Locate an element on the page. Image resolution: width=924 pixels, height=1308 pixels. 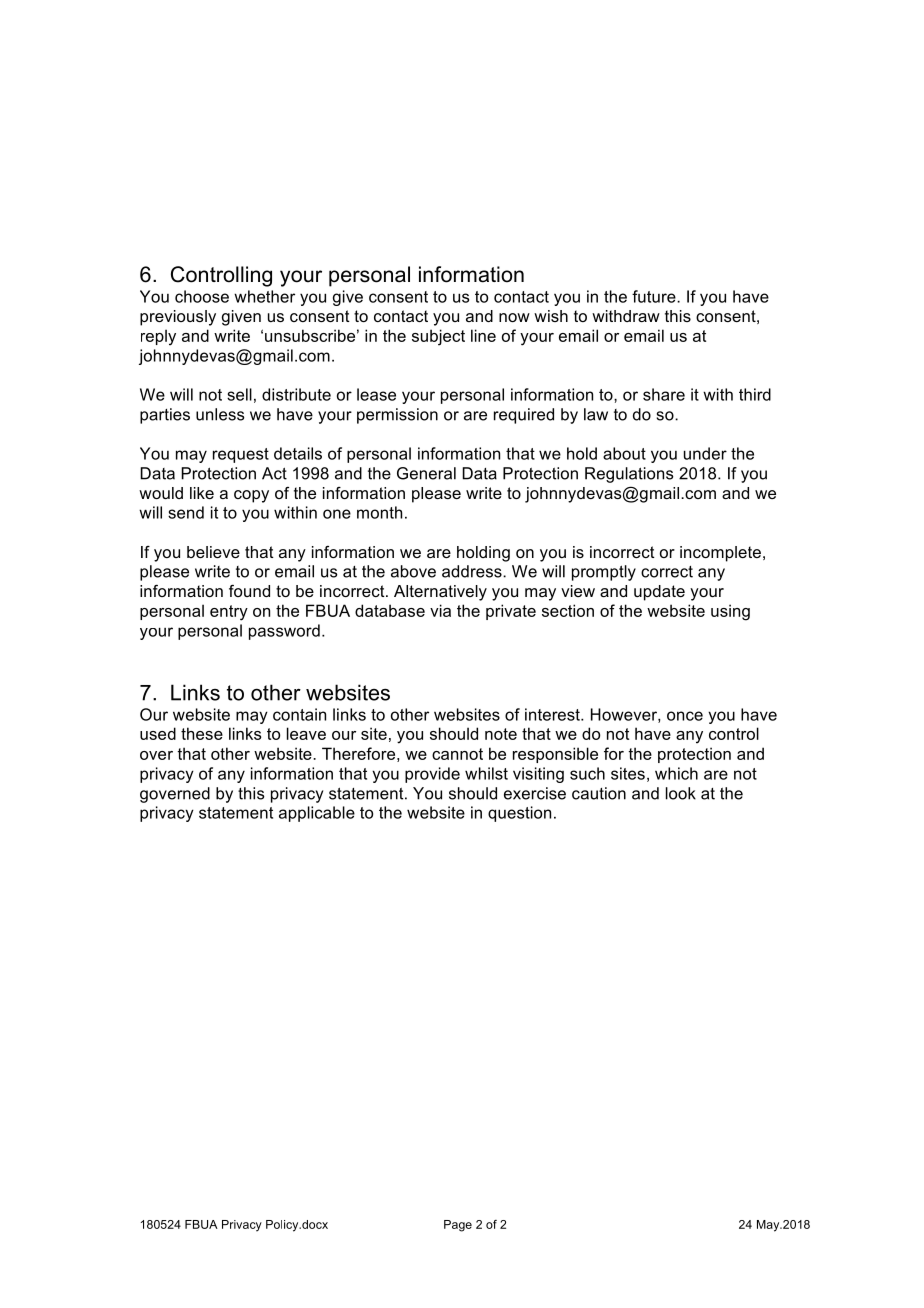
question is located at coordinates (519, 814).
